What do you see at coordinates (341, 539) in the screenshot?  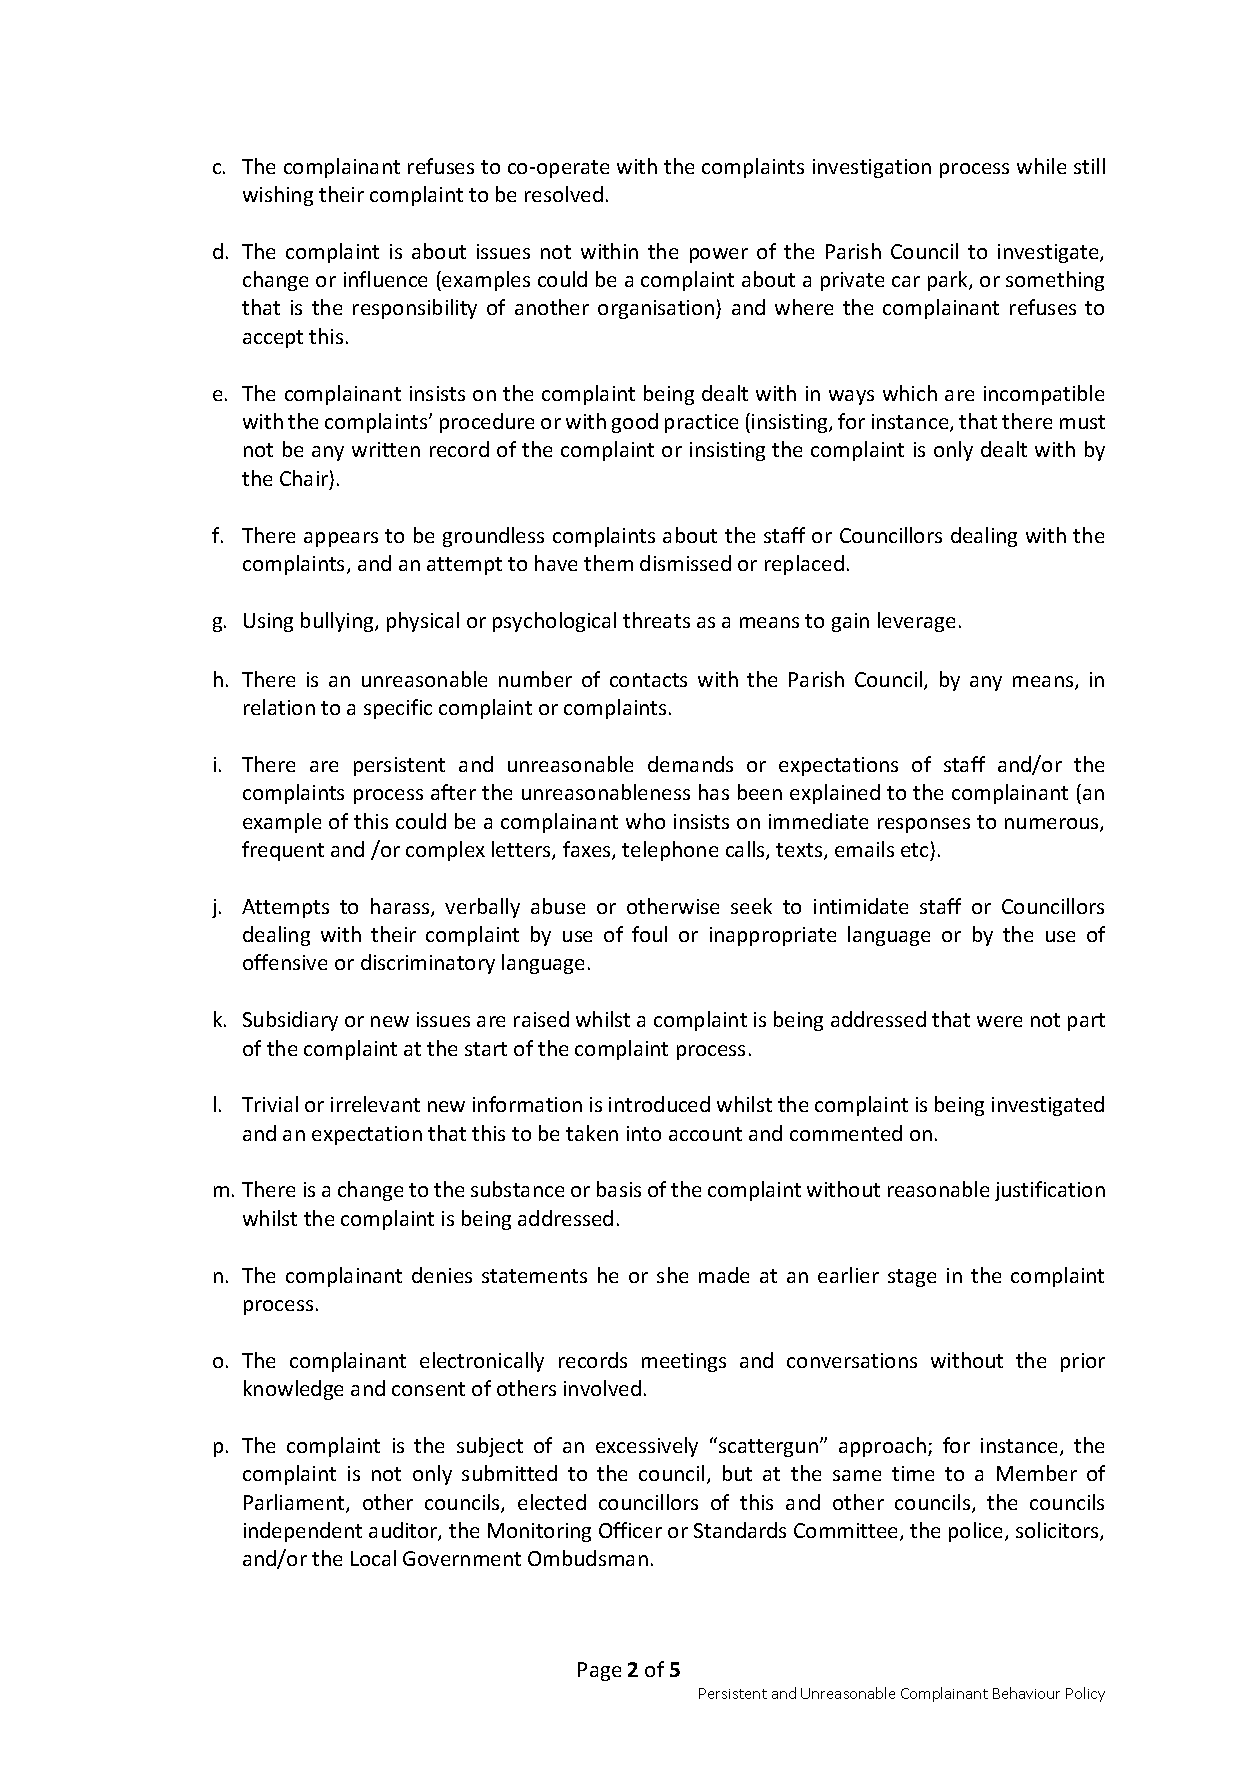 I see `appears` at bounding box center [341, 539].
